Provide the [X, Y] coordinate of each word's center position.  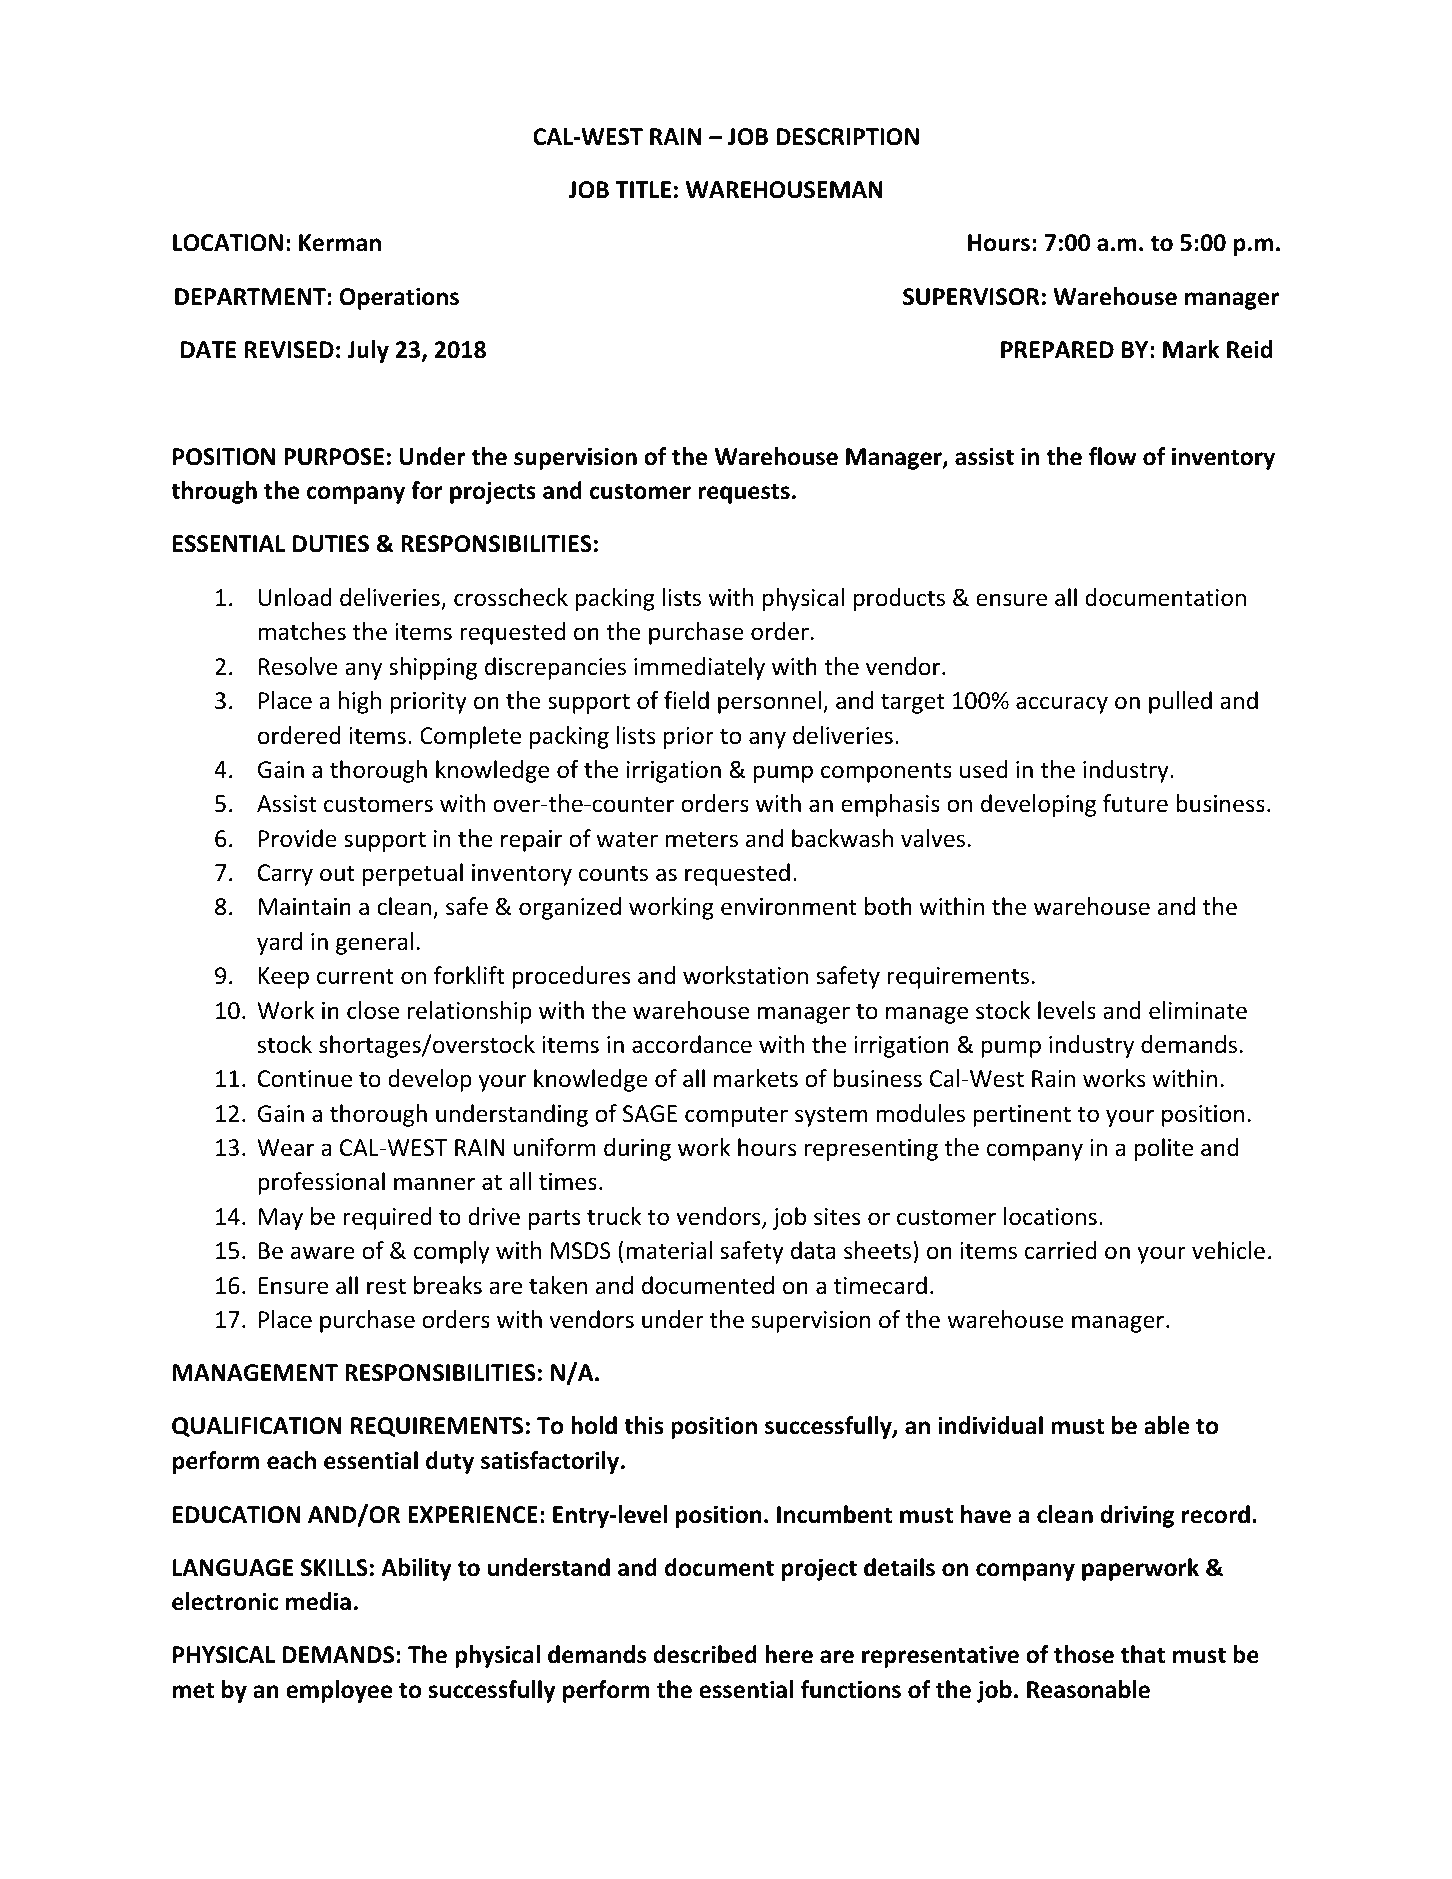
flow [1113, 456]
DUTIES [331, 544]
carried [1061, 1250]
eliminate [1198, 1010]
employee [339, 1691]
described [705, 1654]
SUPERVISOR [971, 297]
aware [323, 1253]
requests [744, 493]
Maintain [305, 907]
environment [789, 907]
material [669, 1250]
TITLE [643, 189]
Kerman [340, 243]
